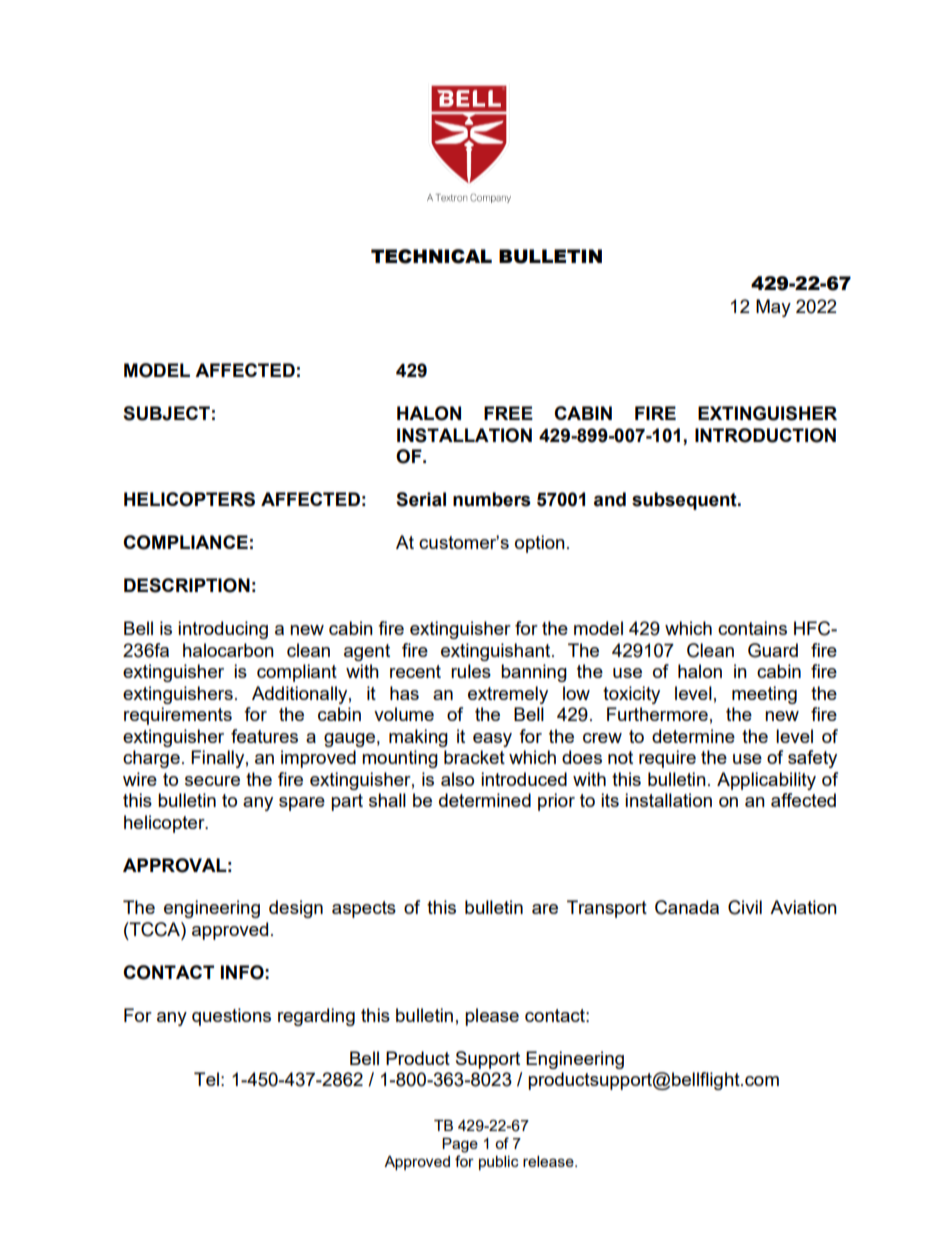  I want to click on numbers, so click(492, 499).
